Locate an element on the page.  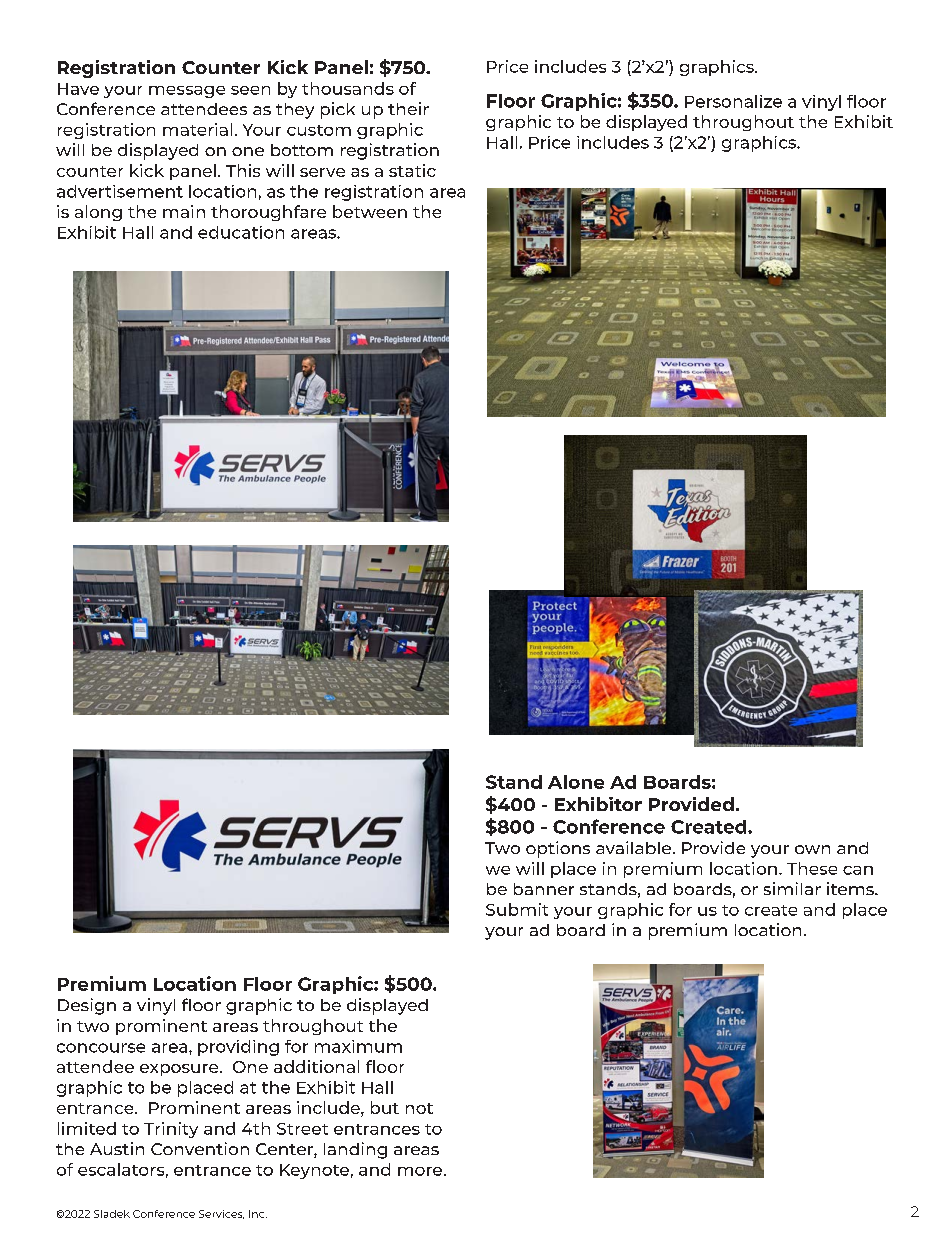
static is located at coordinates (412, 170).
